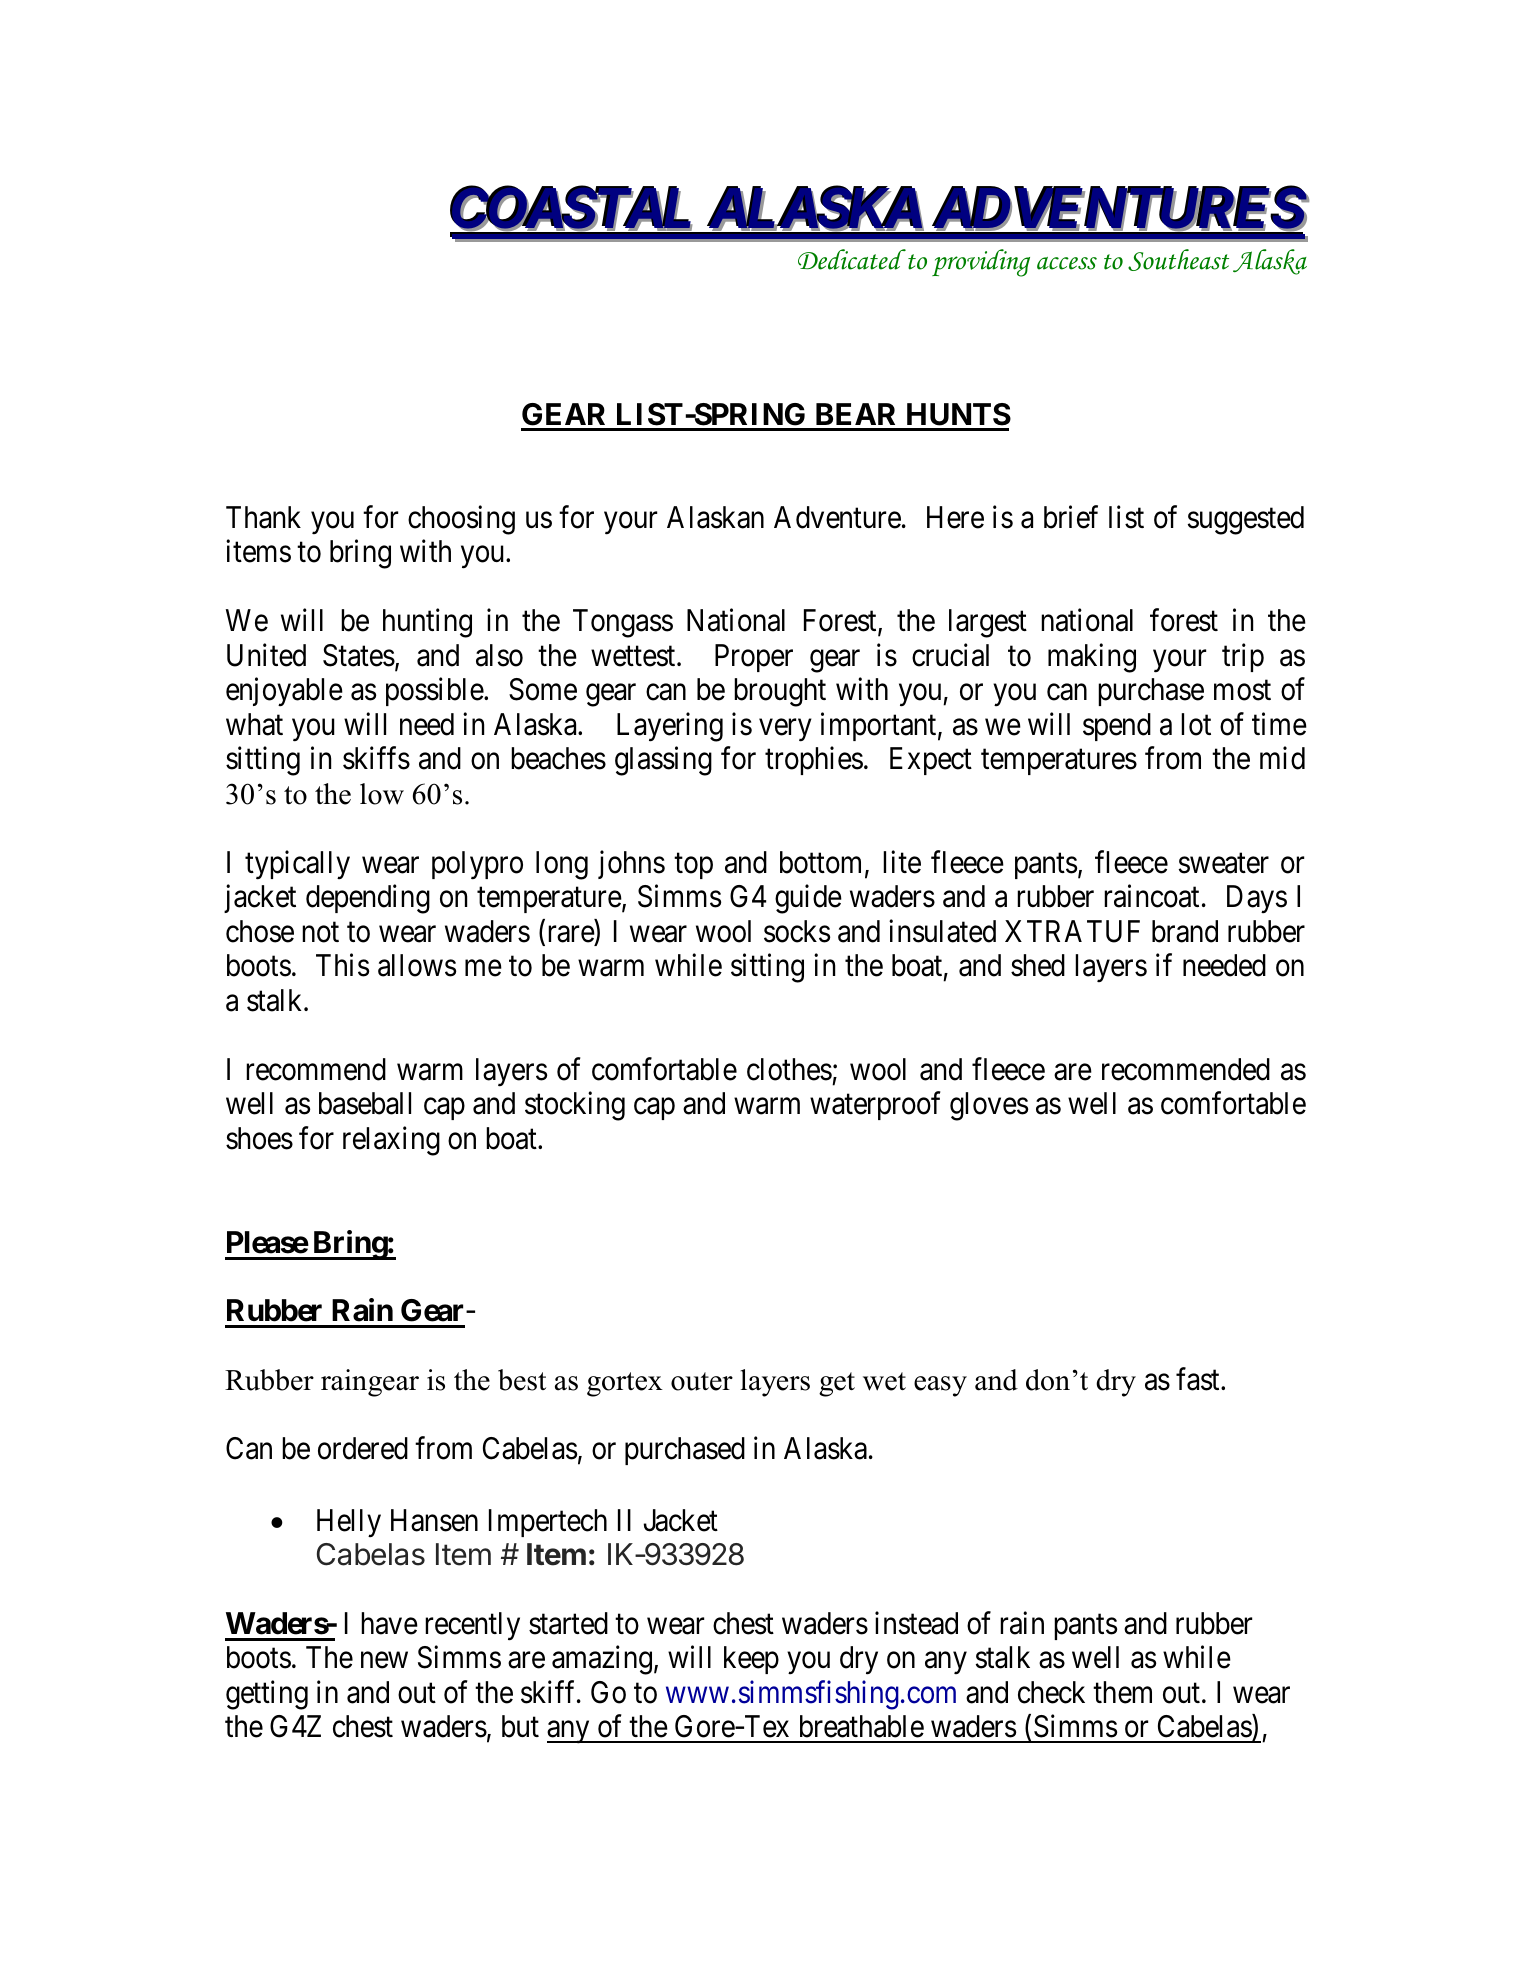 This screenshot has height=1980, width=1530. I want to click on keep, so click(751, 1660).
